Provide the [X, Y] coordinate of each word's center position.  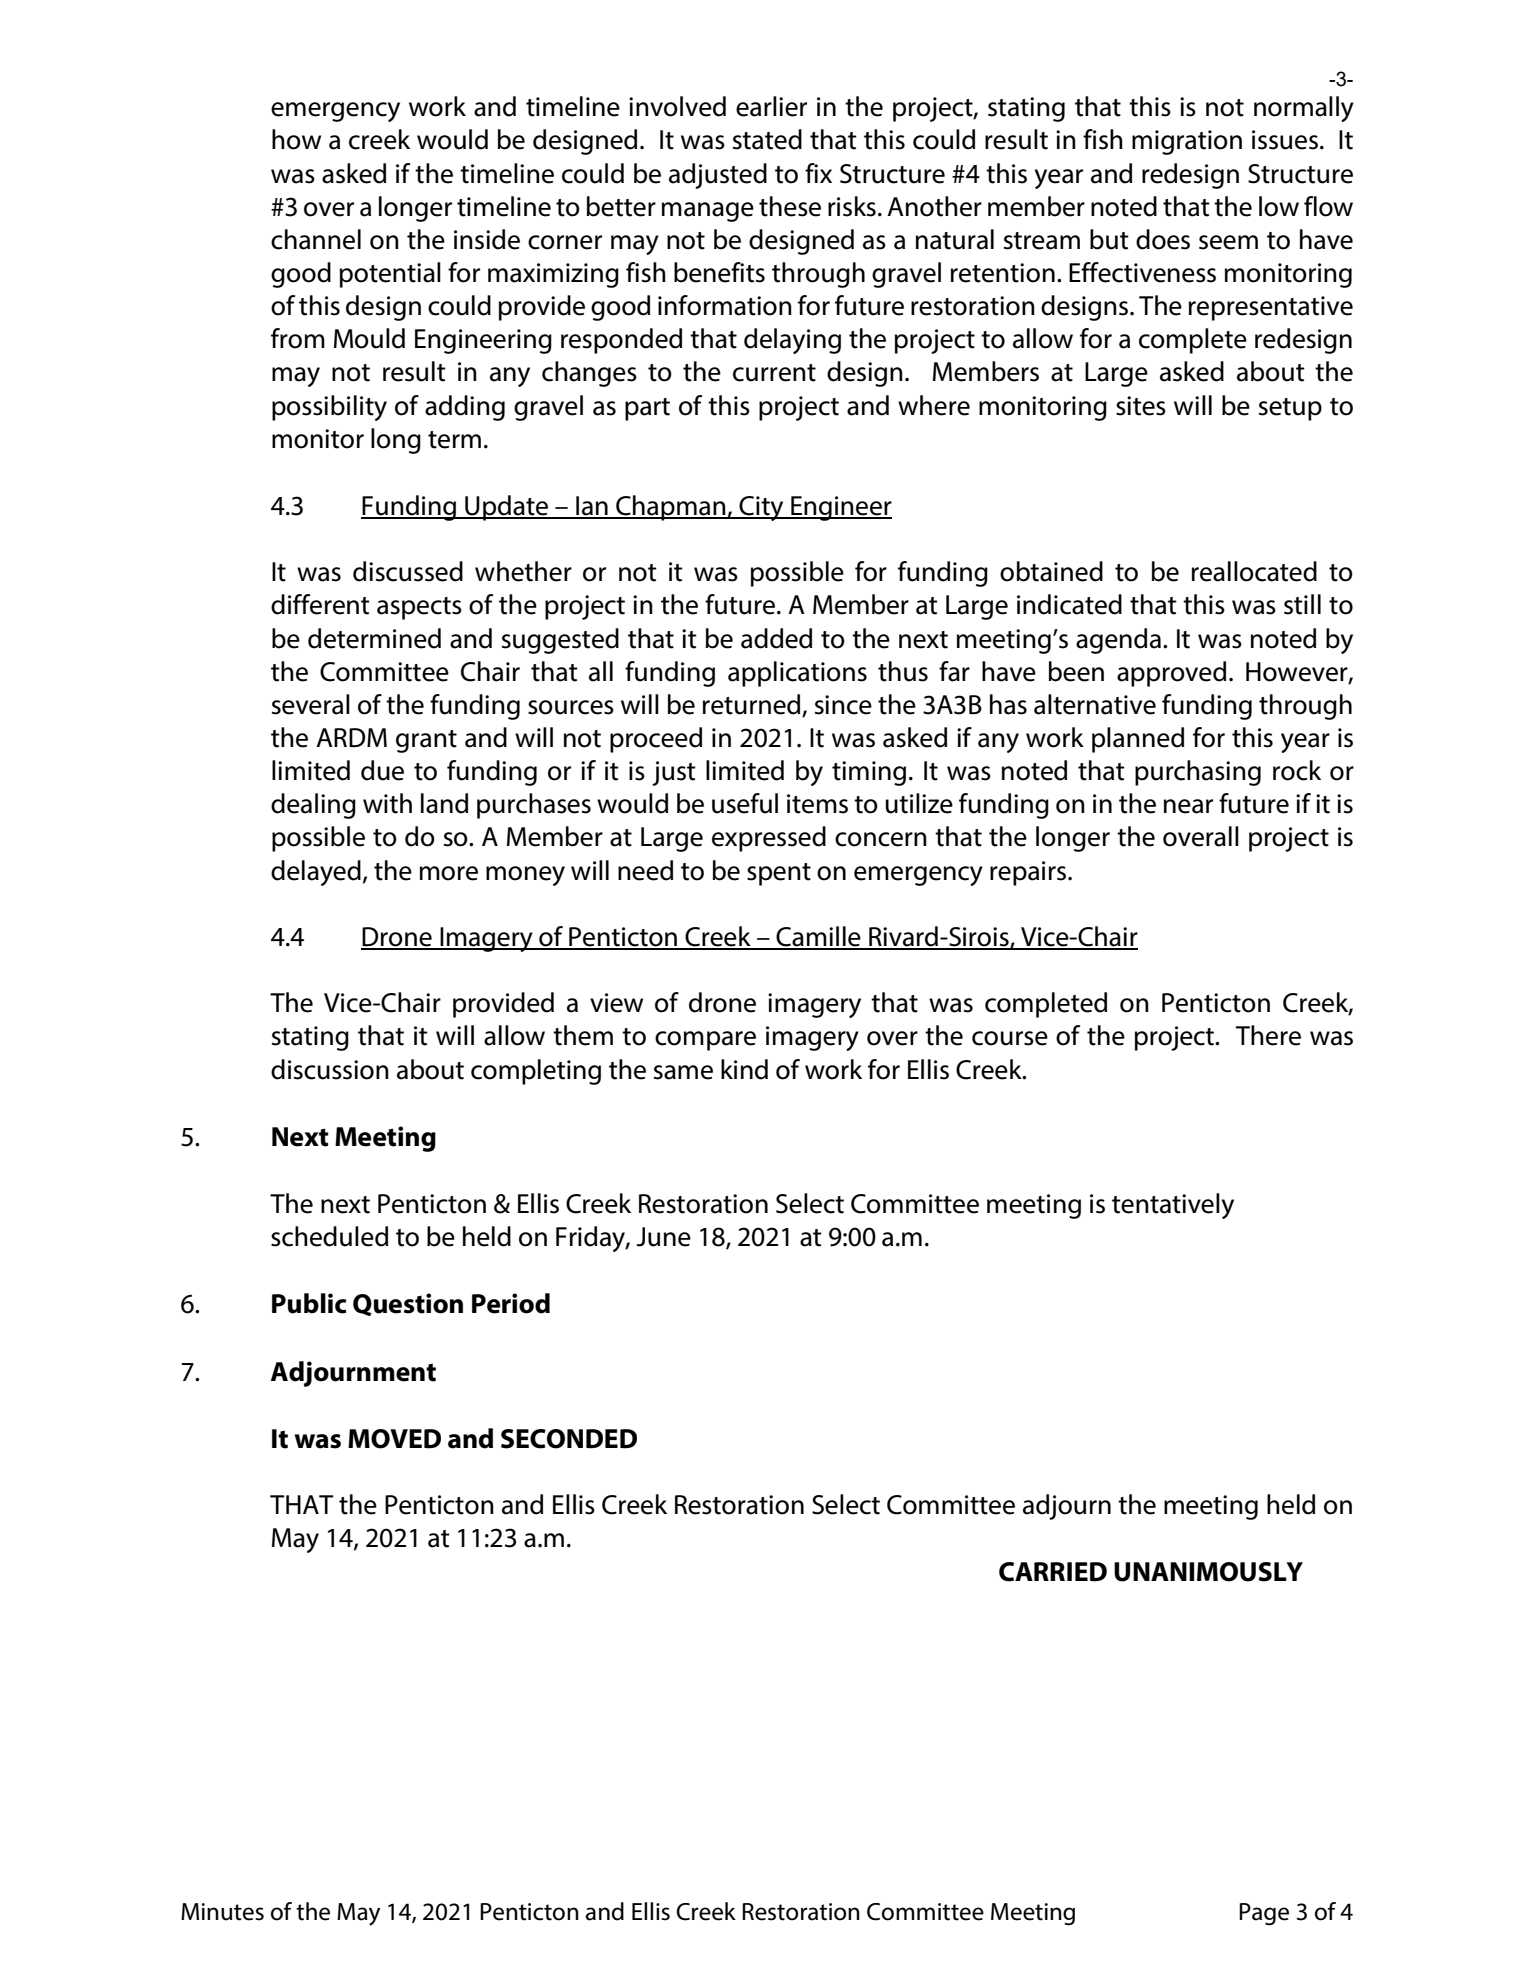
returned [753, 705]
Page [1264, 1914]
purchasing [1198, 773]
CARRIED [1053, 1572]
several [311, 704]
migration [1187, 142]
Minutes [222, 1912]
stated [767, 139]
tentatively [1173, 1206]
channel [316, 239]
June [663, 1237]
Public [309, 1303]
